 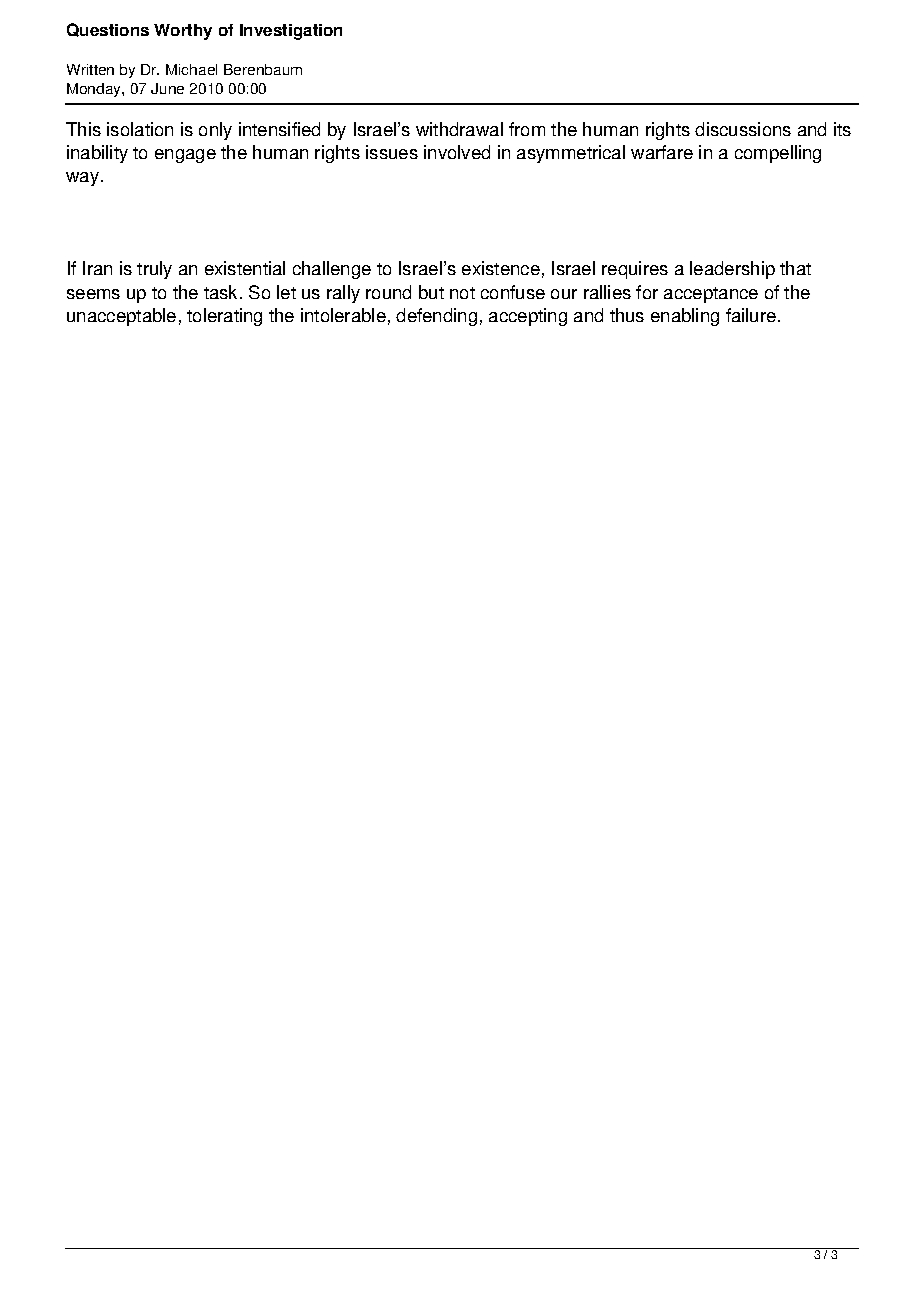 I want to click on withdrawal, so click(x=459, y=129).
